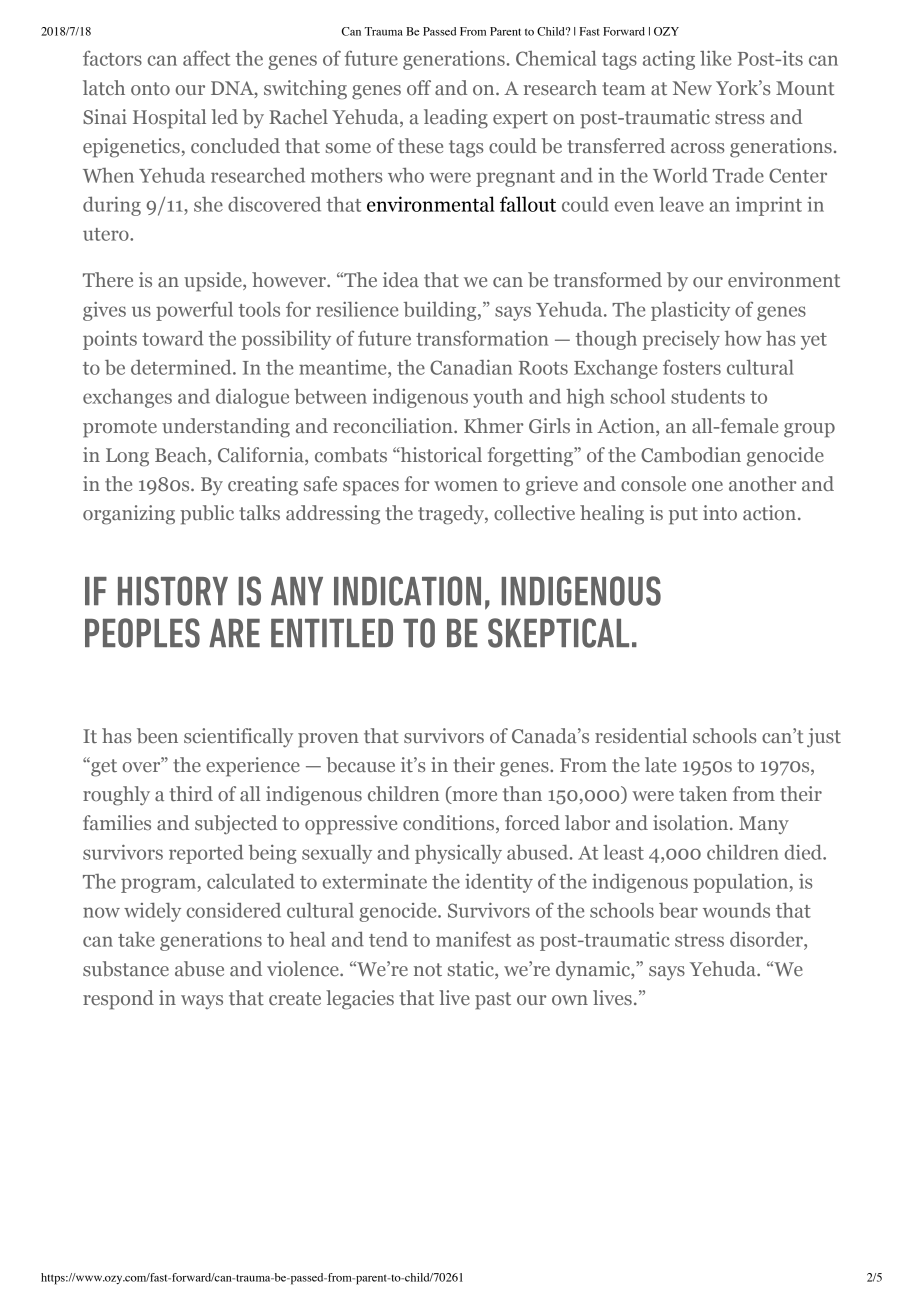 This document has width=924, height=1308. What do you see at coordinates (493, 1001) in the document?
I see `past` at bounding box center [493, 1001].
